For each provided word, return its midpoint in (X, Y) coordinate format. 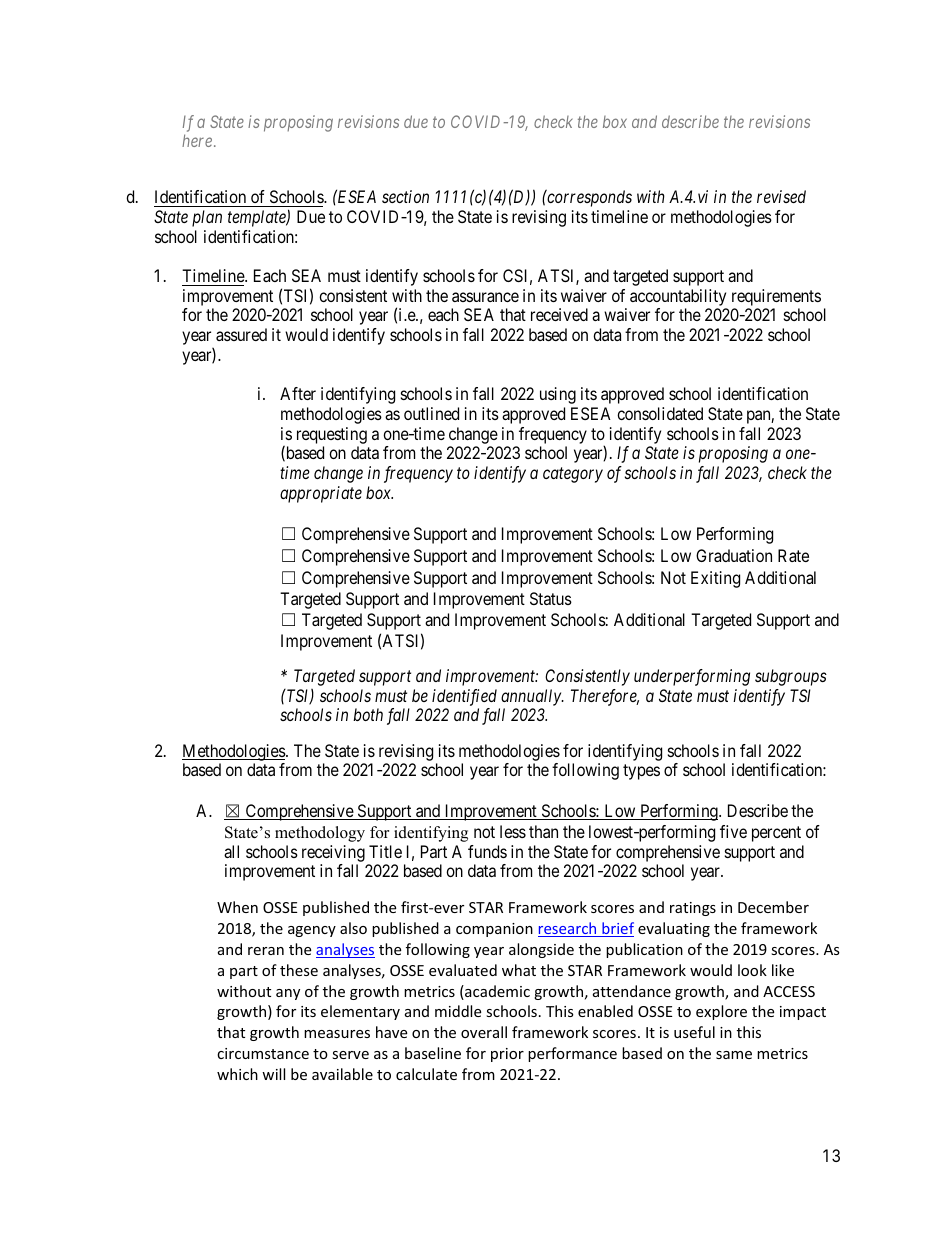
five (733, 831)
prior (507, 1055)
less (513, 831)
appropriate (321, 494)
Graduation (734, 555)
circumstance (263, 1053)
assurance (485, 297)
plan (207, 218)
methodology (320, 834)
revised (781, 196)
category (573, 475)
